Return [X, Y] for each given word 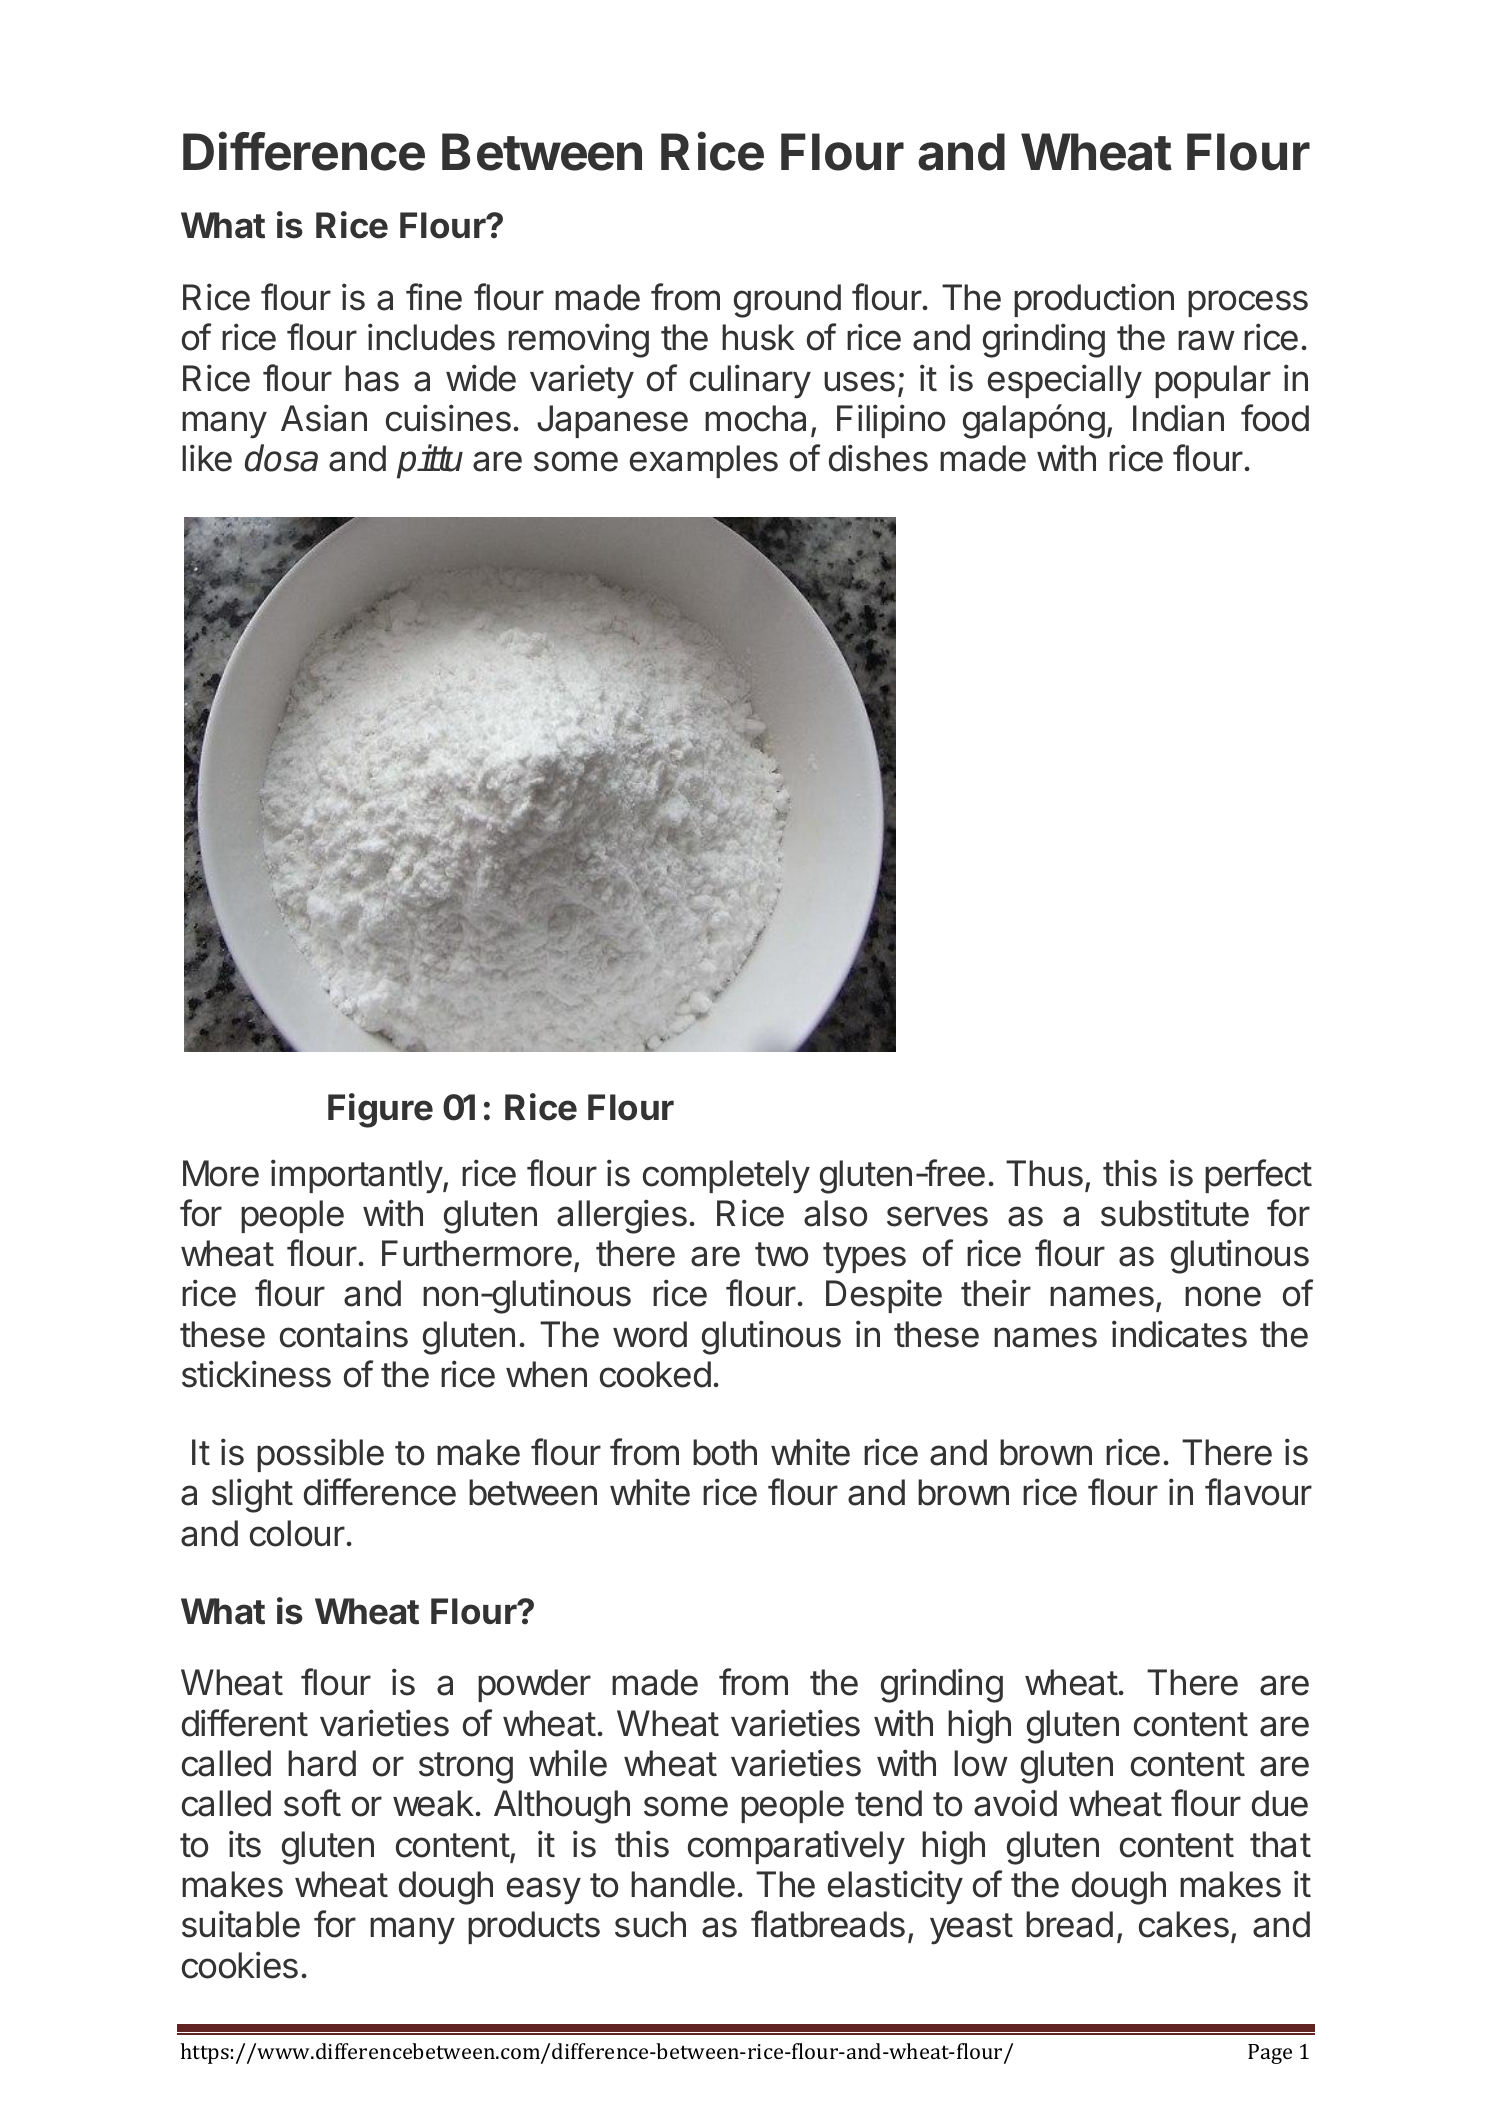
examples [704, 461]
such [650, 1924]
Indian [1178, 418]
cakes [1184, 1924]
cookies [240, 1965]
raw [1206, 340]
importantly [357, 1176]
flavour [1258, 1492]
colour [297, 1533]
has [372, 378]
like [207, 458]
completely [726, 1177]
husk [758, 337]
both [725, 1452]
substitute [1175, 1213]
